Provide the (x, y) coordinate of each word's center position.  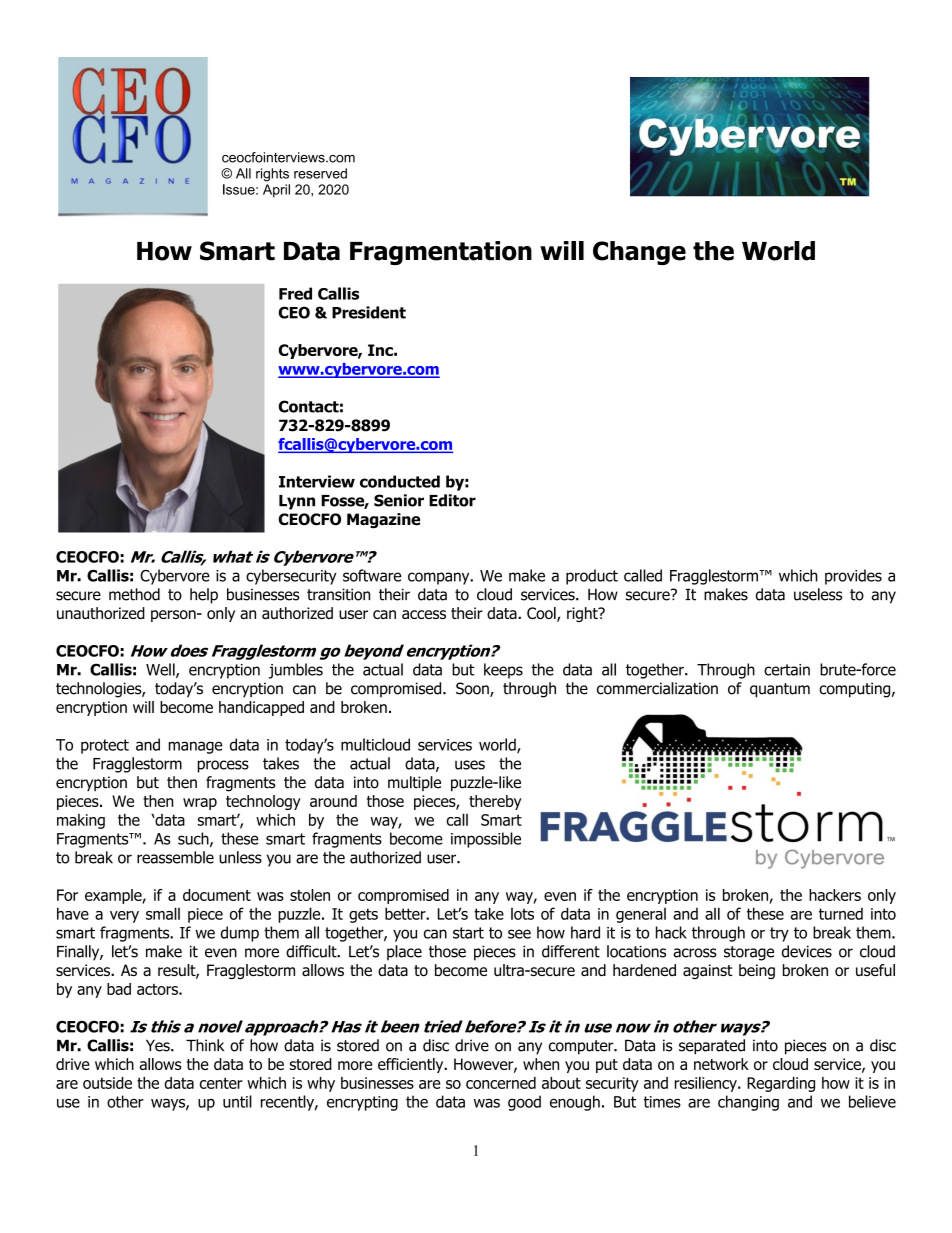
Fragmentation (441, 253)
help (204, 596)
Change (639, 253)
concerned (501, 1083)
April (276, 191)
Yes (159, 1045)
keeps (503, 671)
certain (787, 670)
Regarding (781, 1084)
